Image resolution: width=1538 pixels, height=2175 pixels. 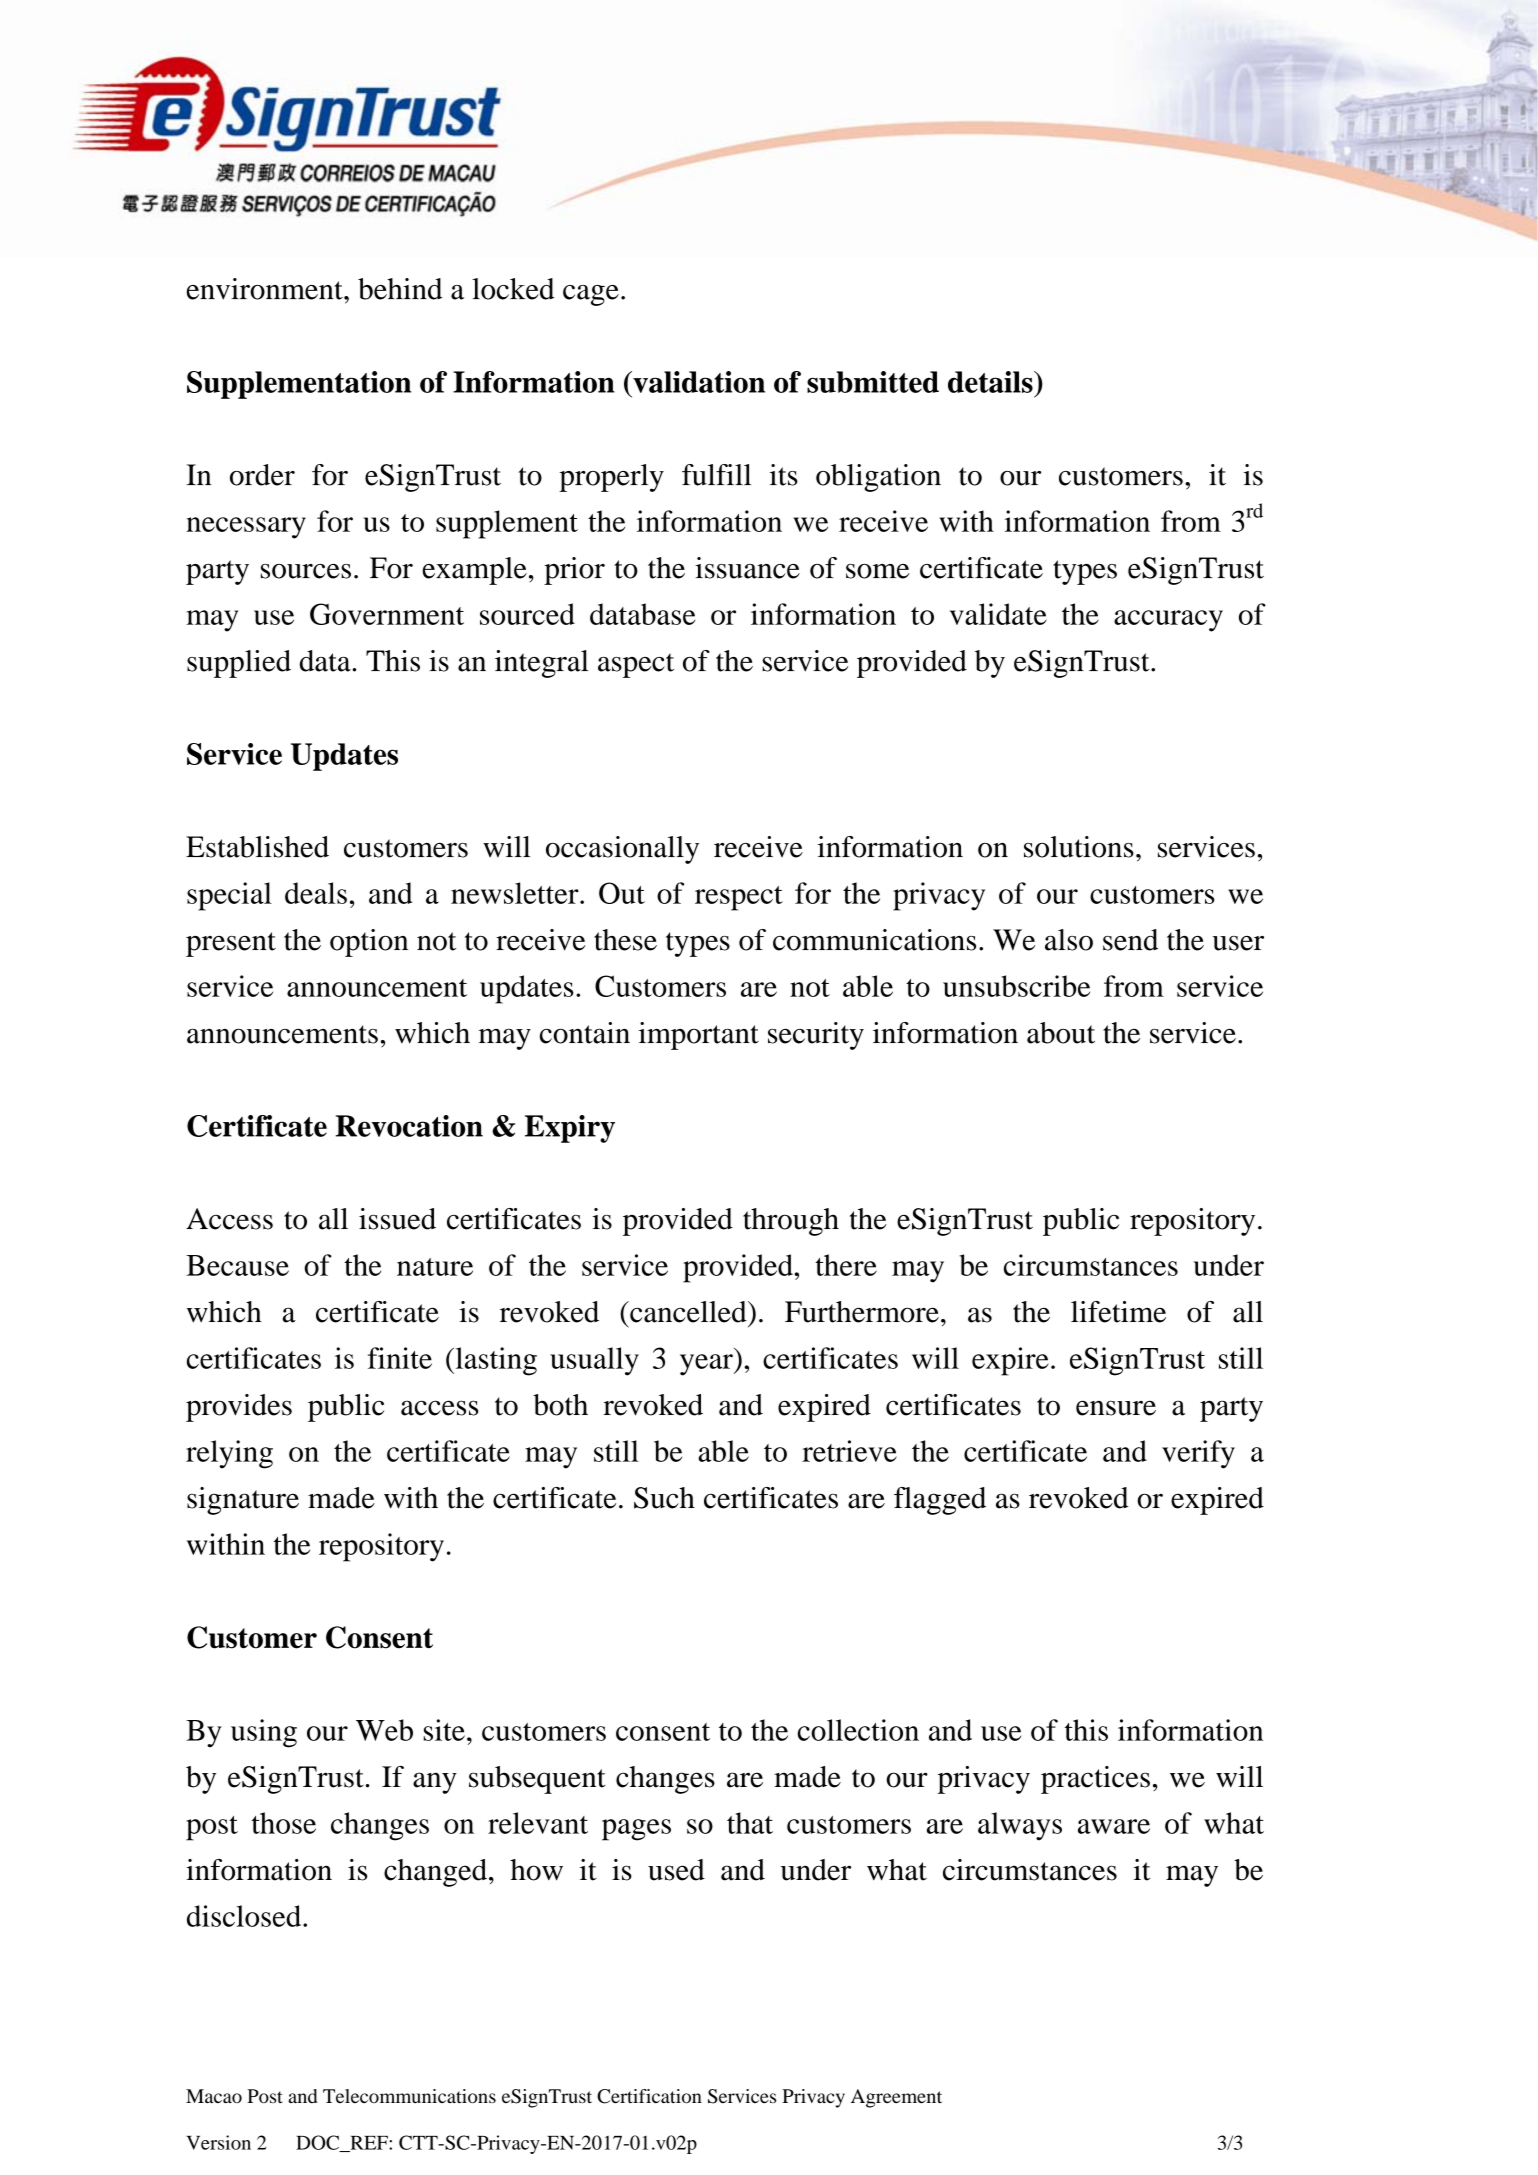 What do you see at coordinates (1095, 1780) in the image?
I see `practices` at bounding box center [1095, 1780].
